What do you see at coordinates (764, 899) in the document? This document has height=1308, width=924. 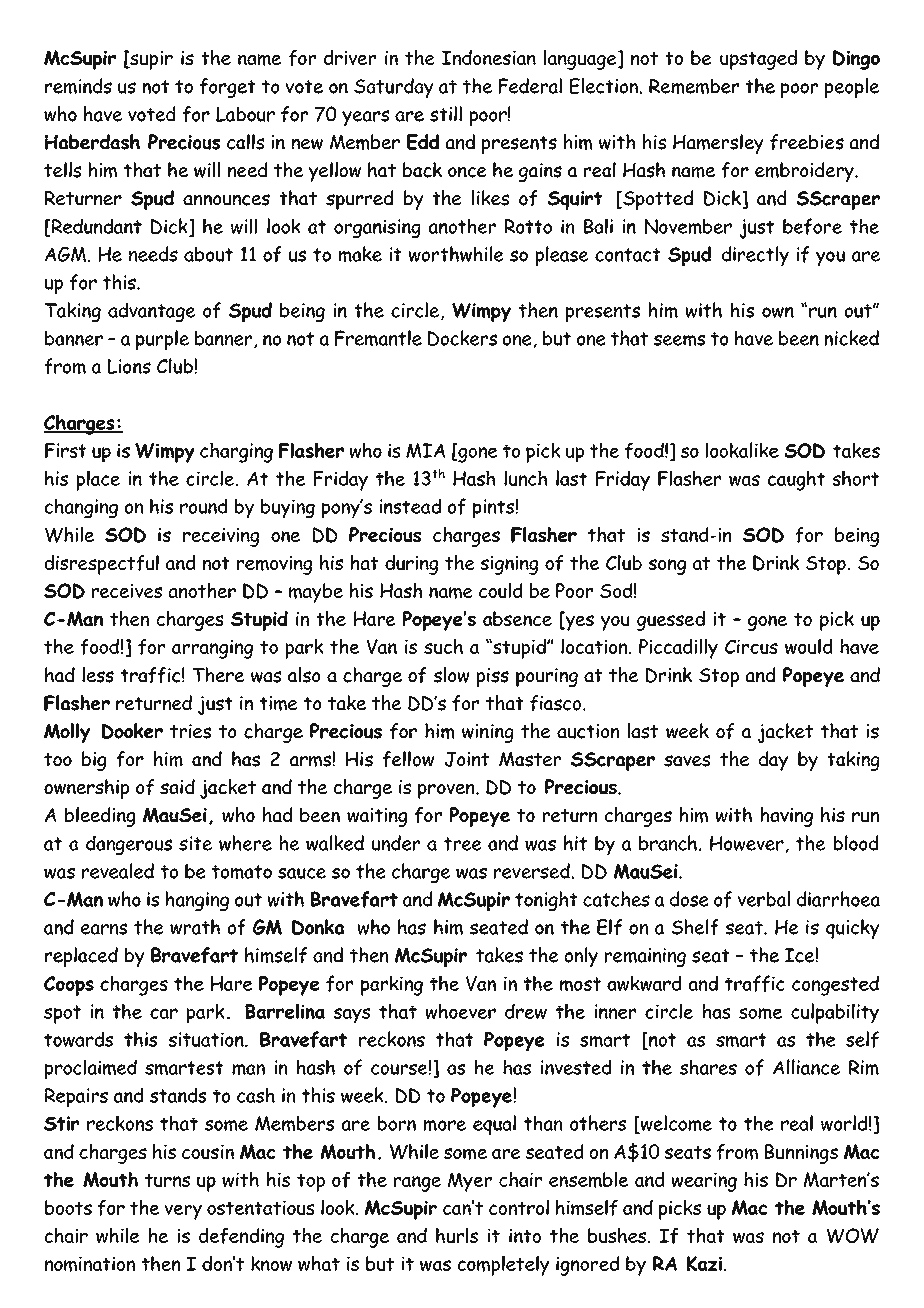 I see `verbal` at bounding box center [764, 899].
